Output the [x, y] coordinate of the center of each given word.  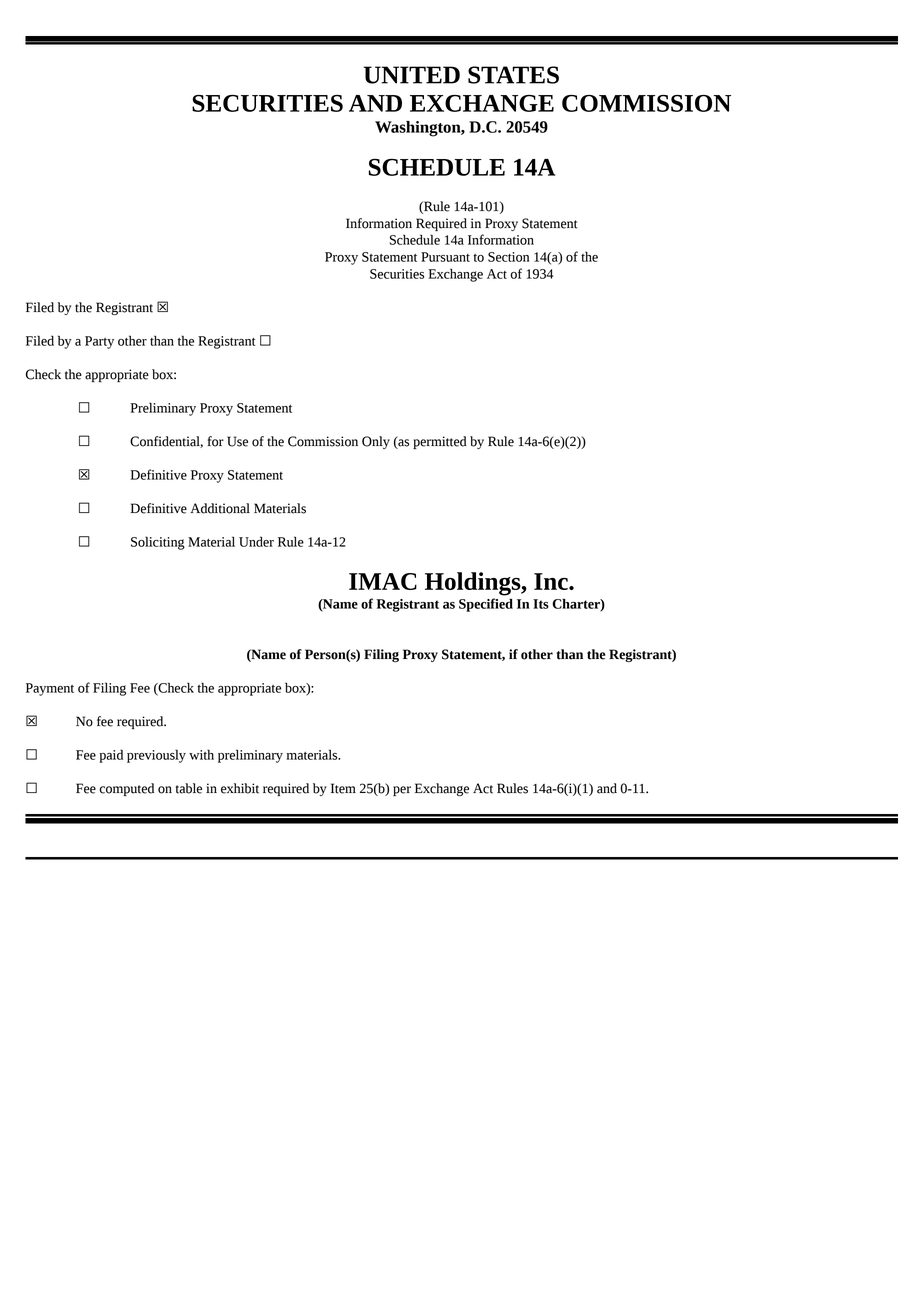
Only [376, 442]
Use [237, 441]
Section [509, 257]
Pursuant [445, 257]
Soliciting [158, 543]
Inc [552, 581]
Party [99, 342]
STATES [513, 75]
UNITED [411, 75]
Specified [486, 605]
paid [111, 756]
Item [343, 788]
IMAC [383, 581]
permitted [440, 442]
